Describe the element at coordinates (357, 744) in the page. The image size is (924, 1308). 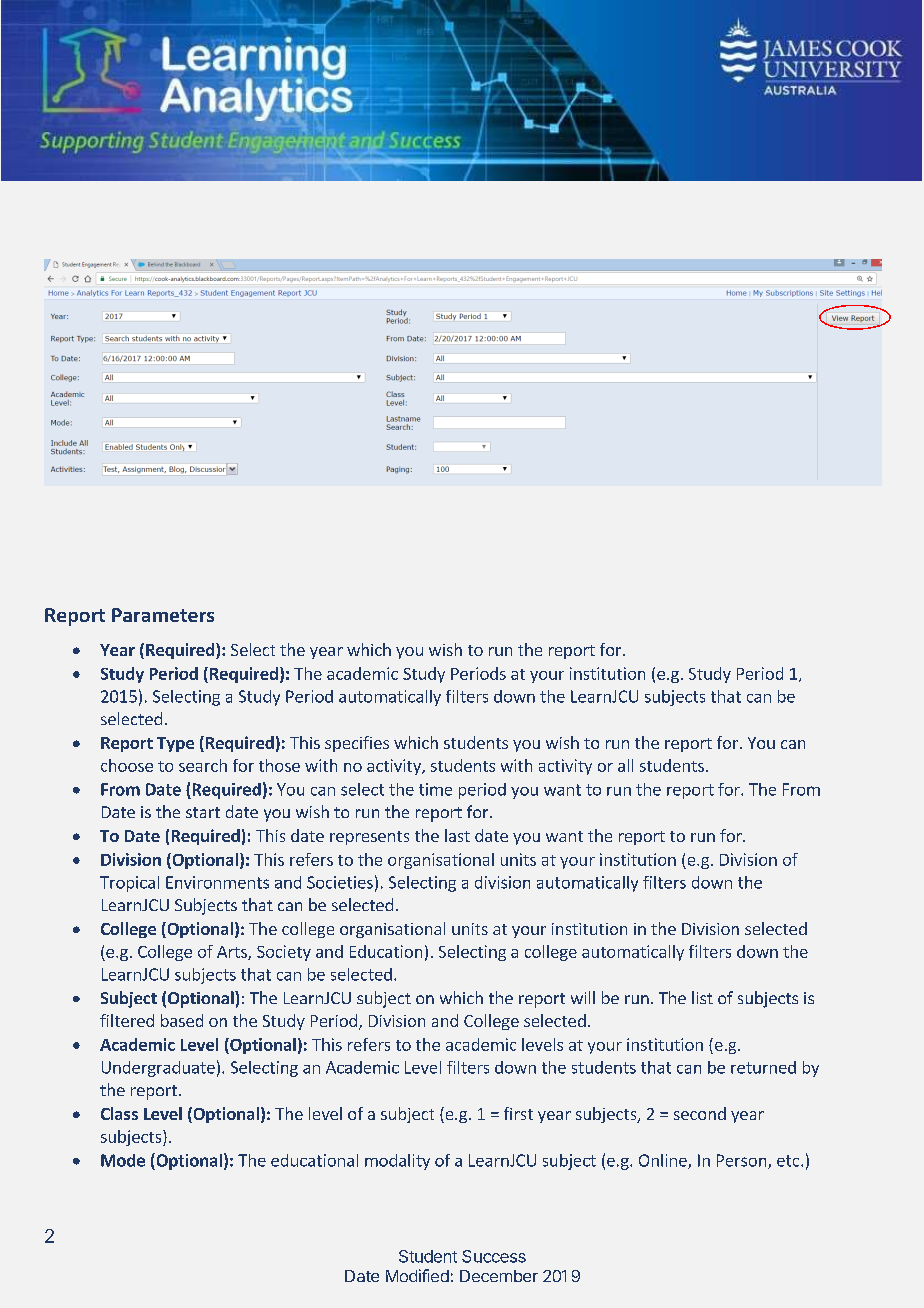
I see `specifies` at that location.
